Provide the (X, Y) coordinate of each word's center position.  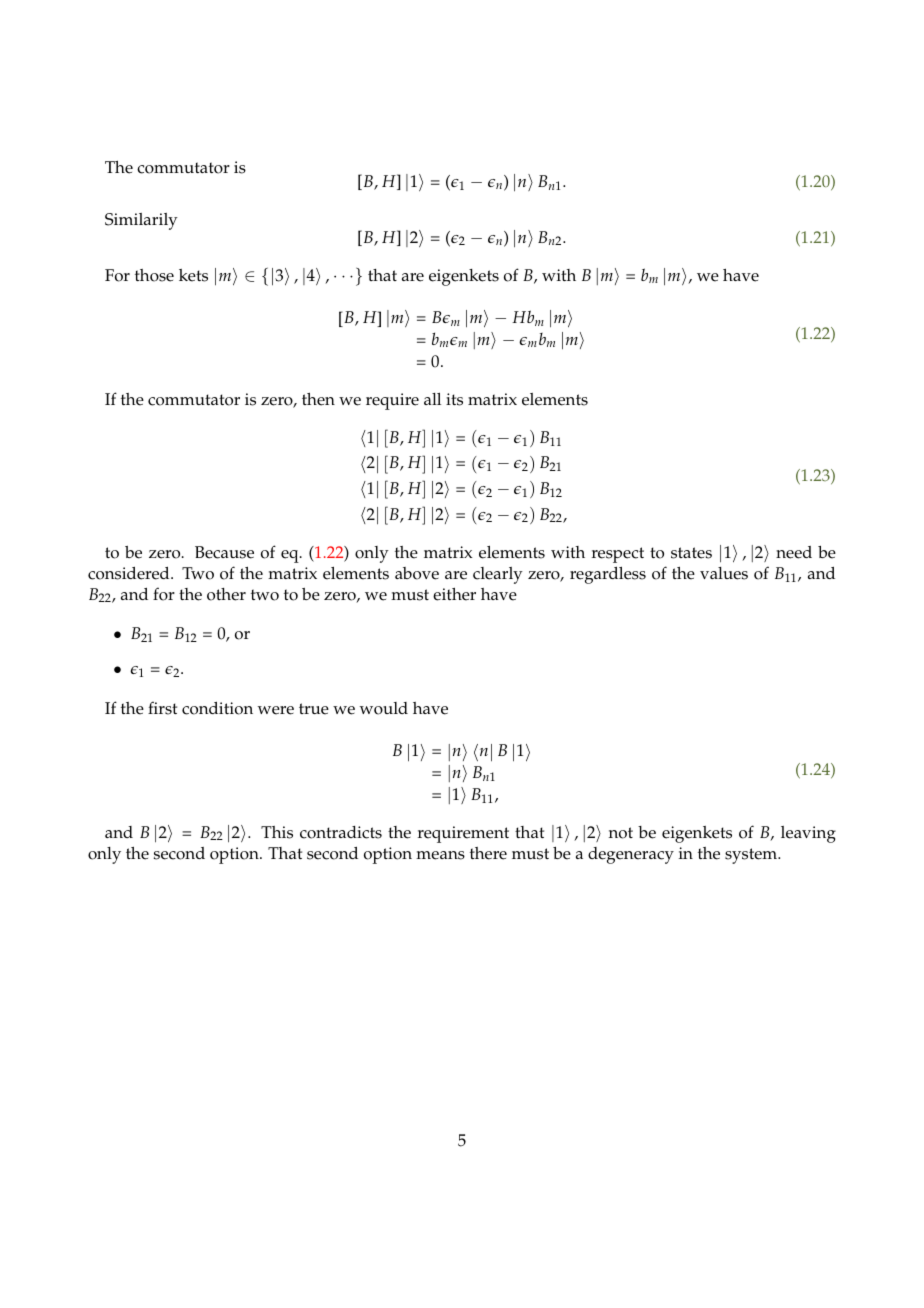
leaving (808, 834)
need (794, 552)
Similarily (141, 221)
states (691, 553)
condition (217, 708)
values (724, 573)
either (454, 594)
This (277, 832)
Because (224, 552)
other (226, 594)
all (432, 399)
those (154, 275)
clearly (498, 575)
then (318, 399)
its (454, 399)
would (384, 708)
